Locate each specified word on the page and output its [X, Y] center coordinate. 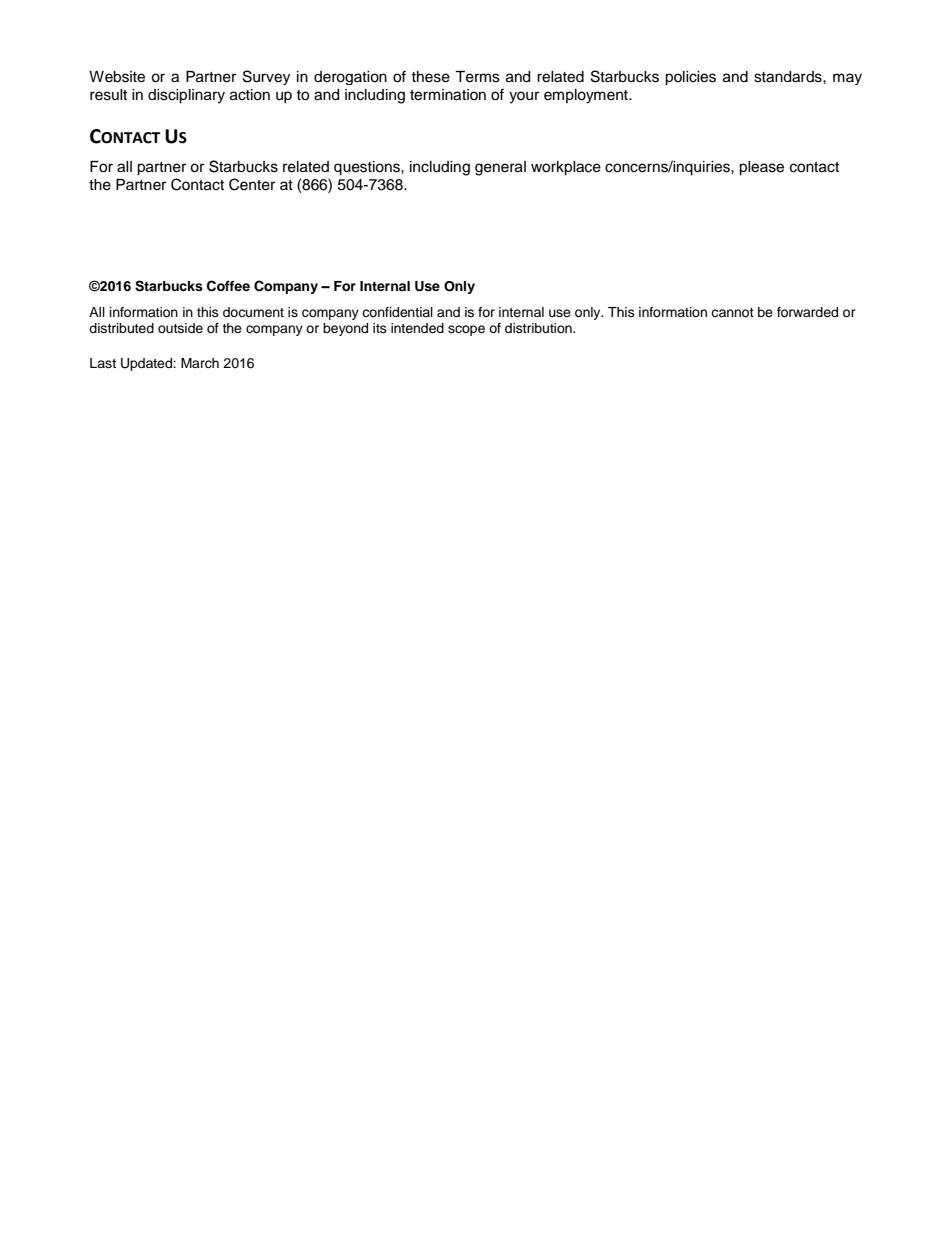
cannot [732, 312]
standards [789, 77]
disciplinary [186, 96]
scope [466, 330]
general [500, 168]
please [761, 168]
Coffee [228, 286]
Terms [477, 77]
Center [252, 184]
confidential [397, 312]
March [200, 363]
